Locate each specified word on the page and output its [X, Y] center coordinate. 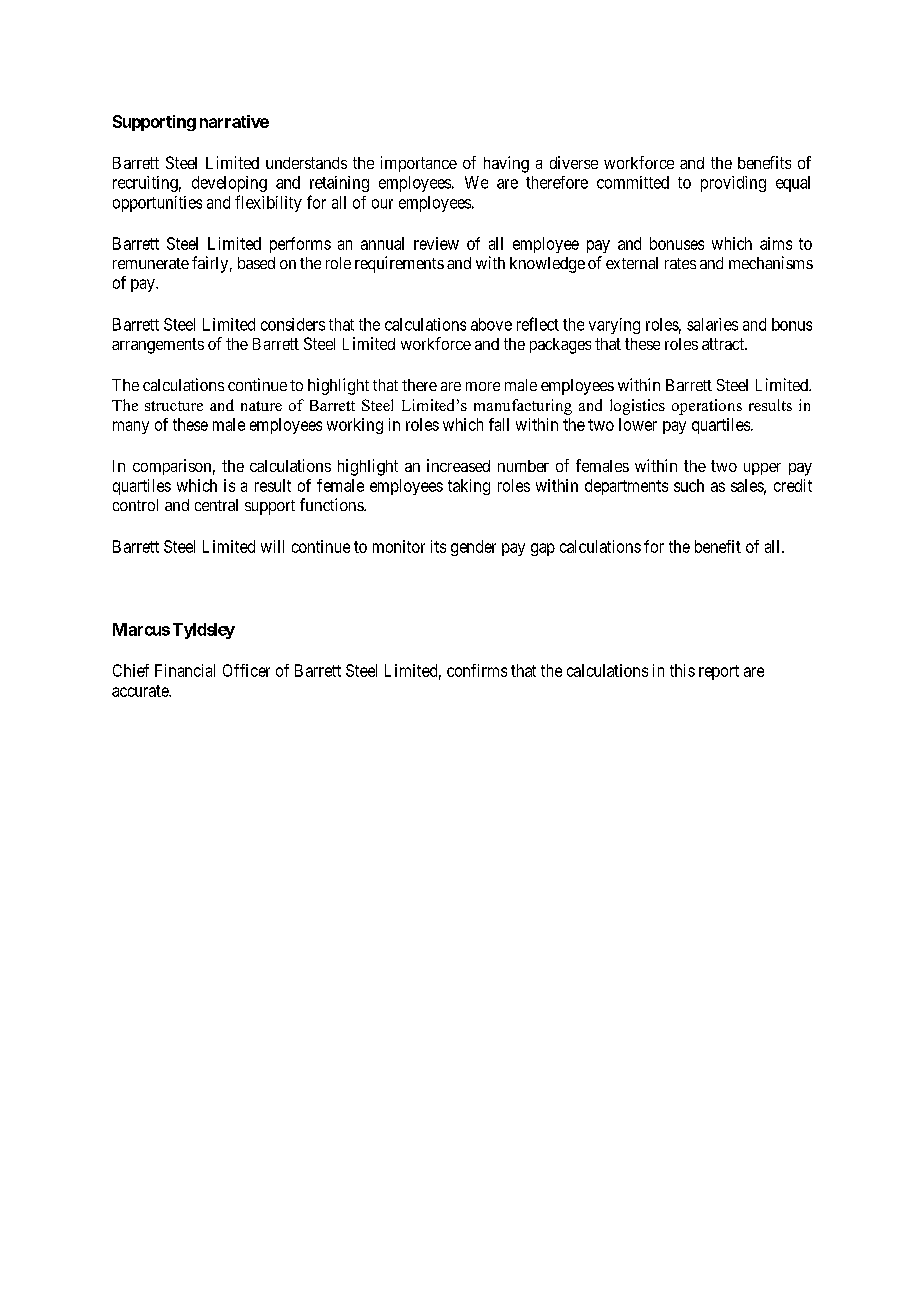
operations [707, 407]
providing [733, 184]
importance [419, 164]
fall [499, 424]
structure [174, 406]
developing [229, 184]
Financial [185, 670]
